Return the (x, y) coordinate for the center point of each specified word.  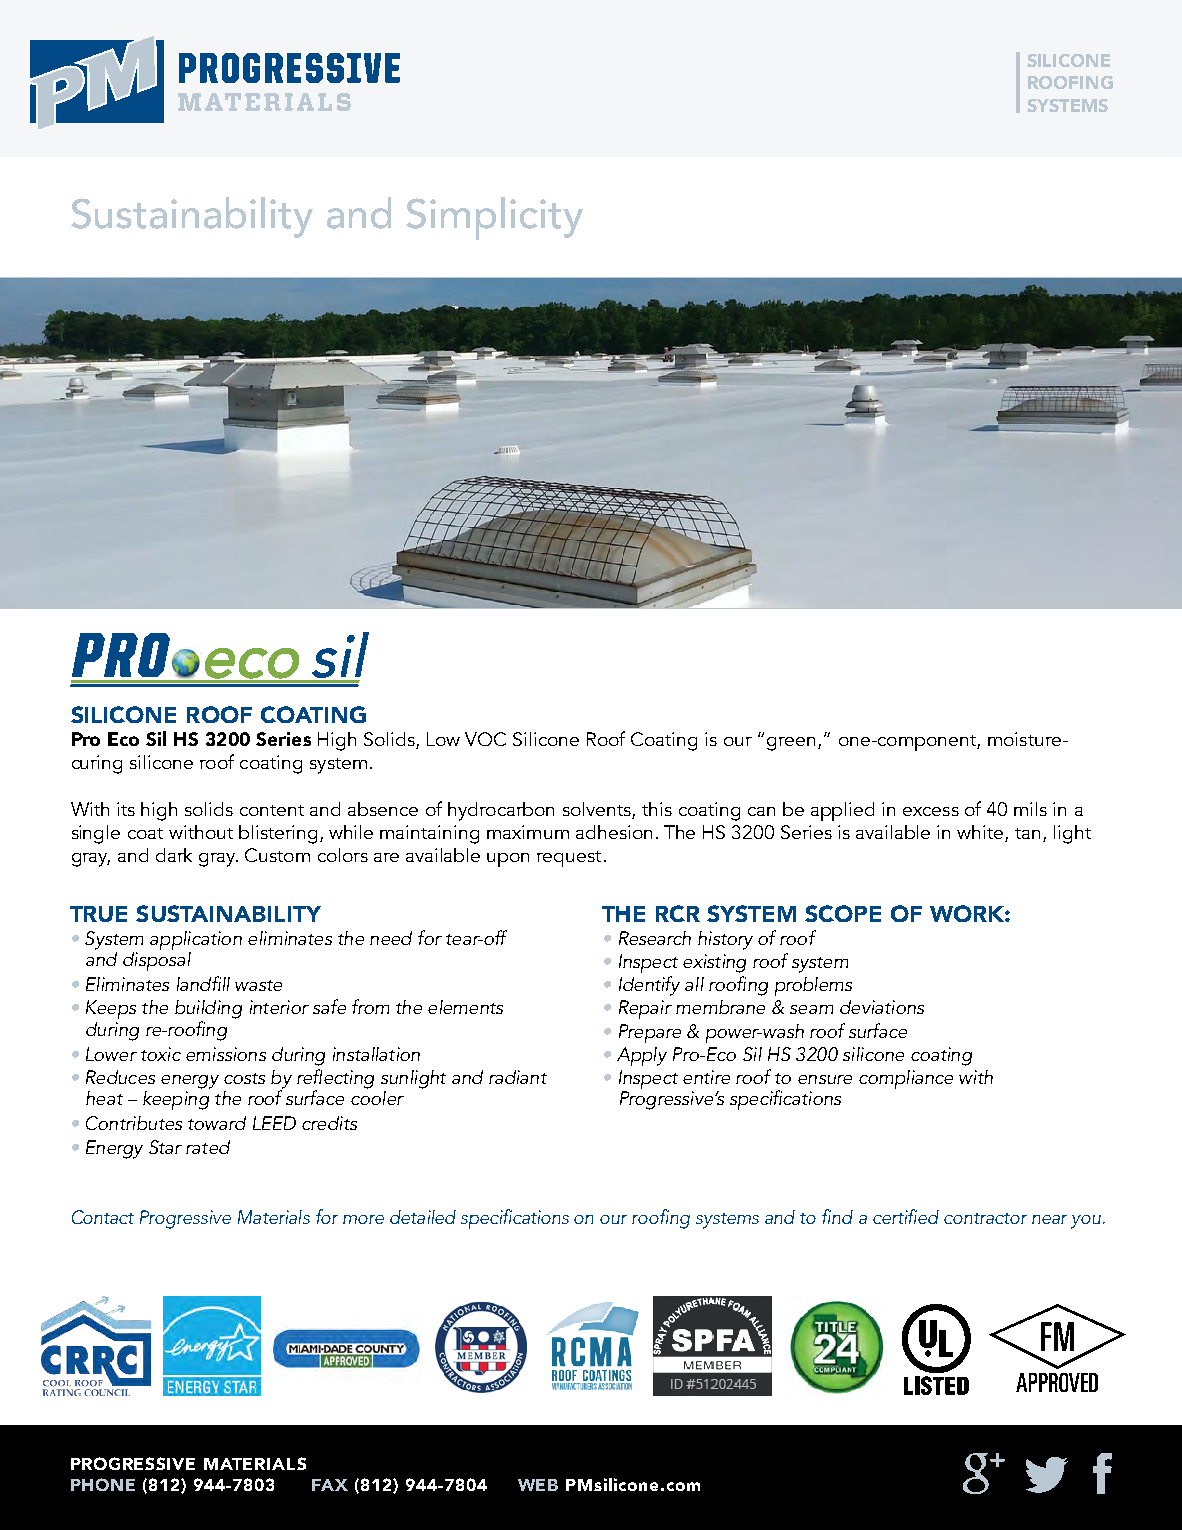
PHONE (103, 1484)
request (569, 859)
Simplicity (494, 218)
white (980, 832)
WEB (538, 1485)
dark (174, 855)
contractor (985, 1218)
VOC (485, 739)
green (791, 744)
